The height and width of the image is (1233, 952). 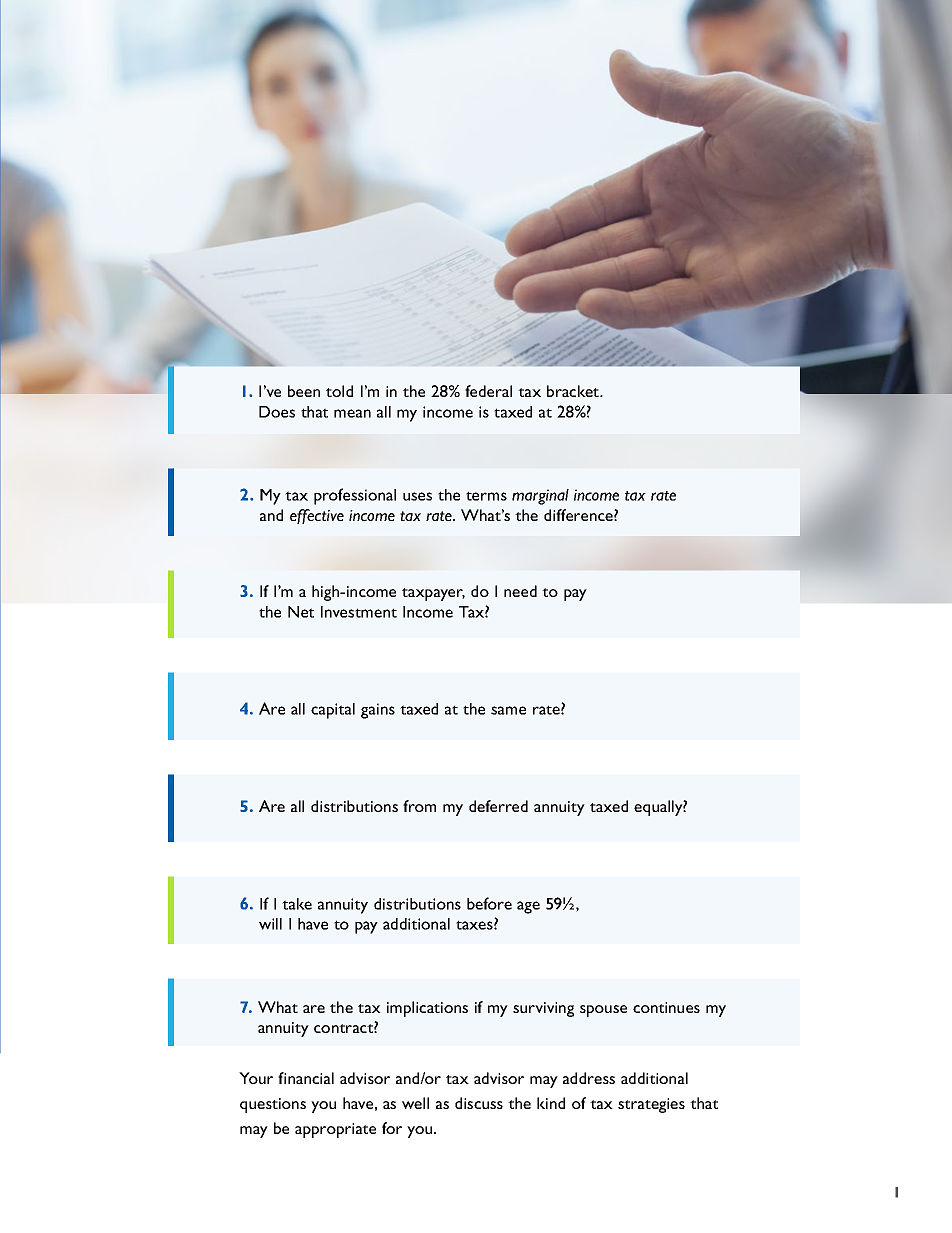 I want to click on taxpayer, so click(x=433, y=594).
